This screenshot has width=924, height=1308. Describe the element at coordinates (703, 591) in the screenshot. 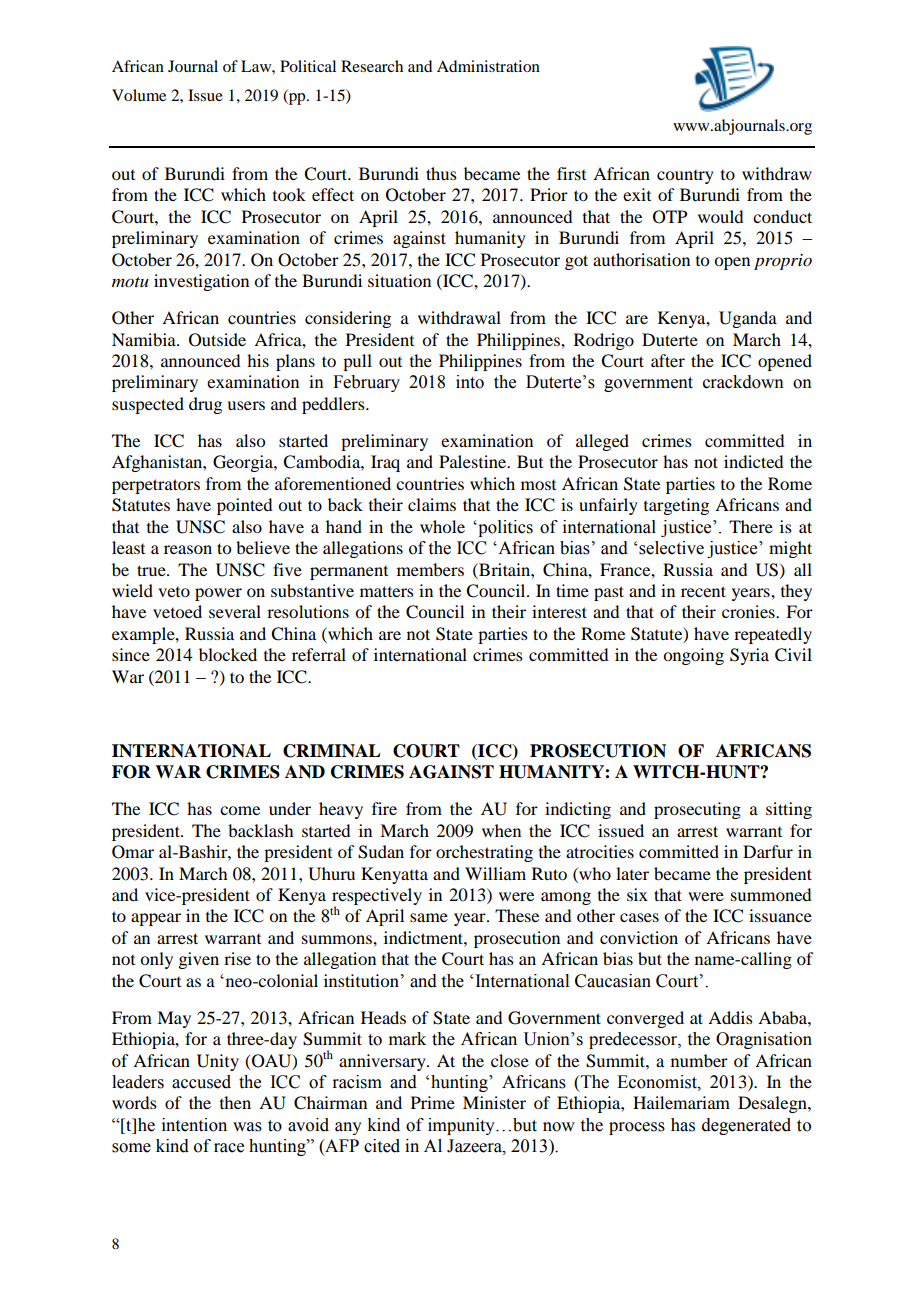

I see `recent` at that location.
